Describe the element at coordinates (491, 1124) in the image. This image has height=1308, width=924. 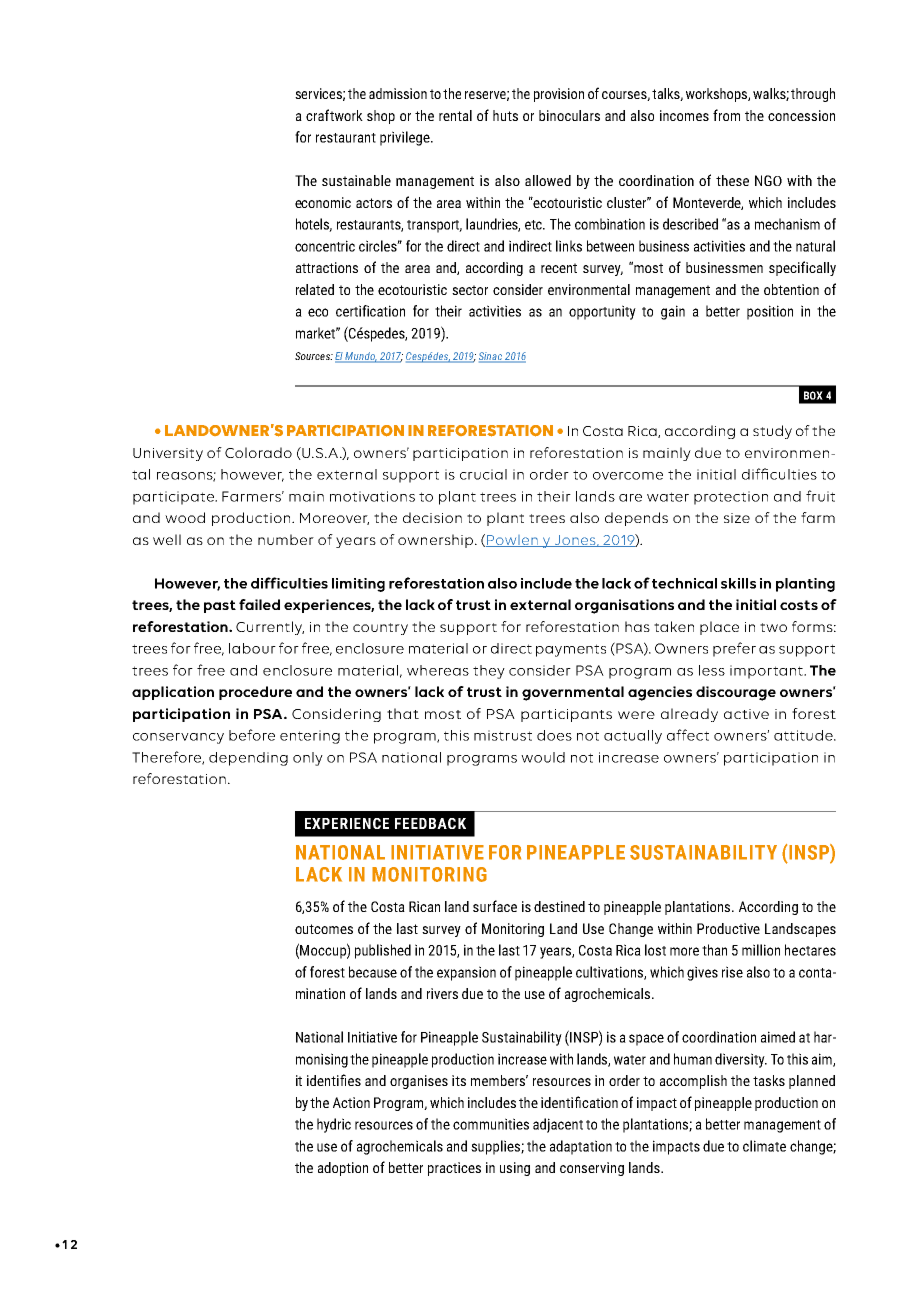
I see `communities` at that location.
